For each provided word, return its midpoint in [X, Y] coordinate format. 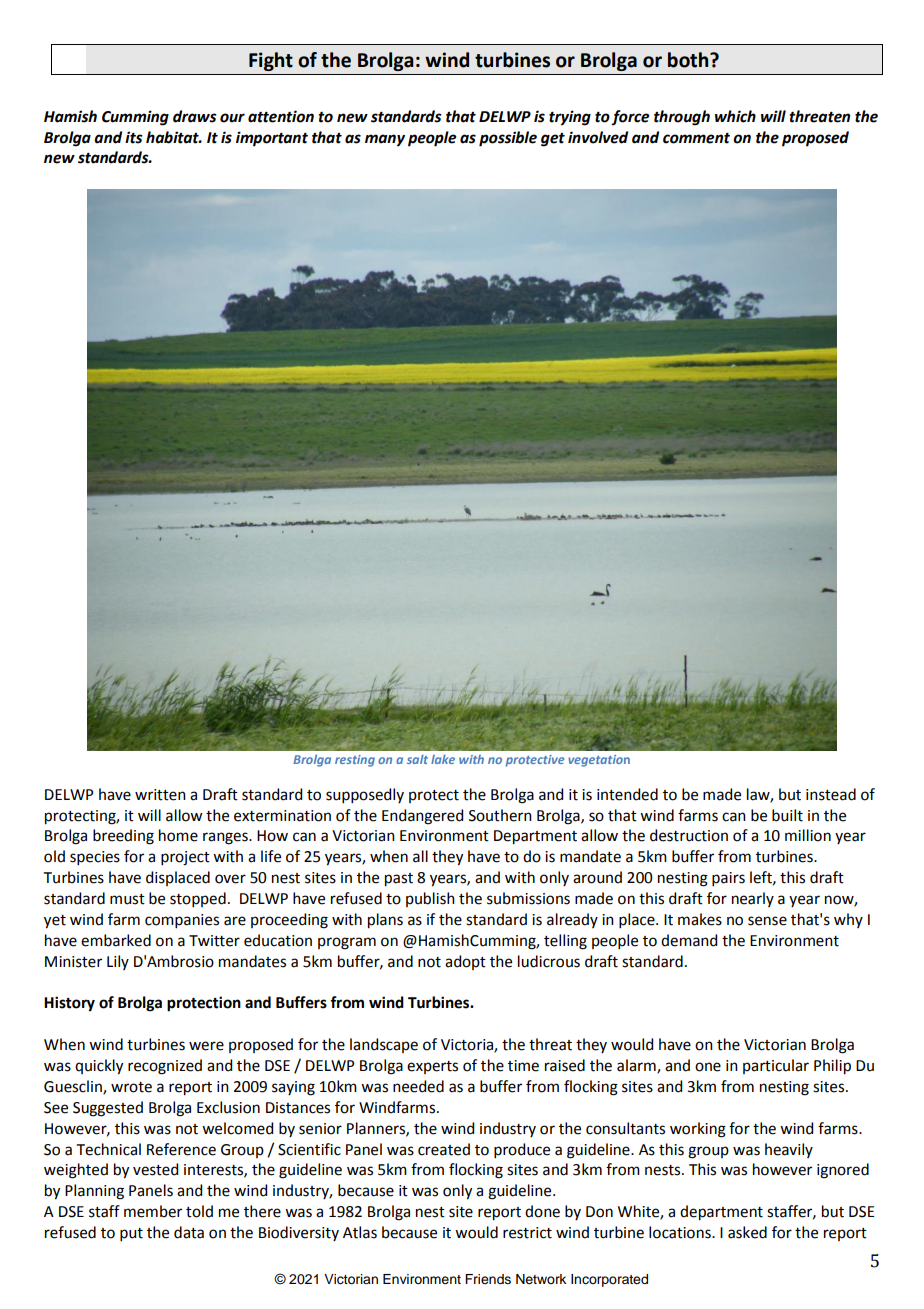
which [735, 116]
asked [747, 1232]
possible [508, 139]
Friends [488, 1279]
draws [195, 116]
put [131, 1234]
